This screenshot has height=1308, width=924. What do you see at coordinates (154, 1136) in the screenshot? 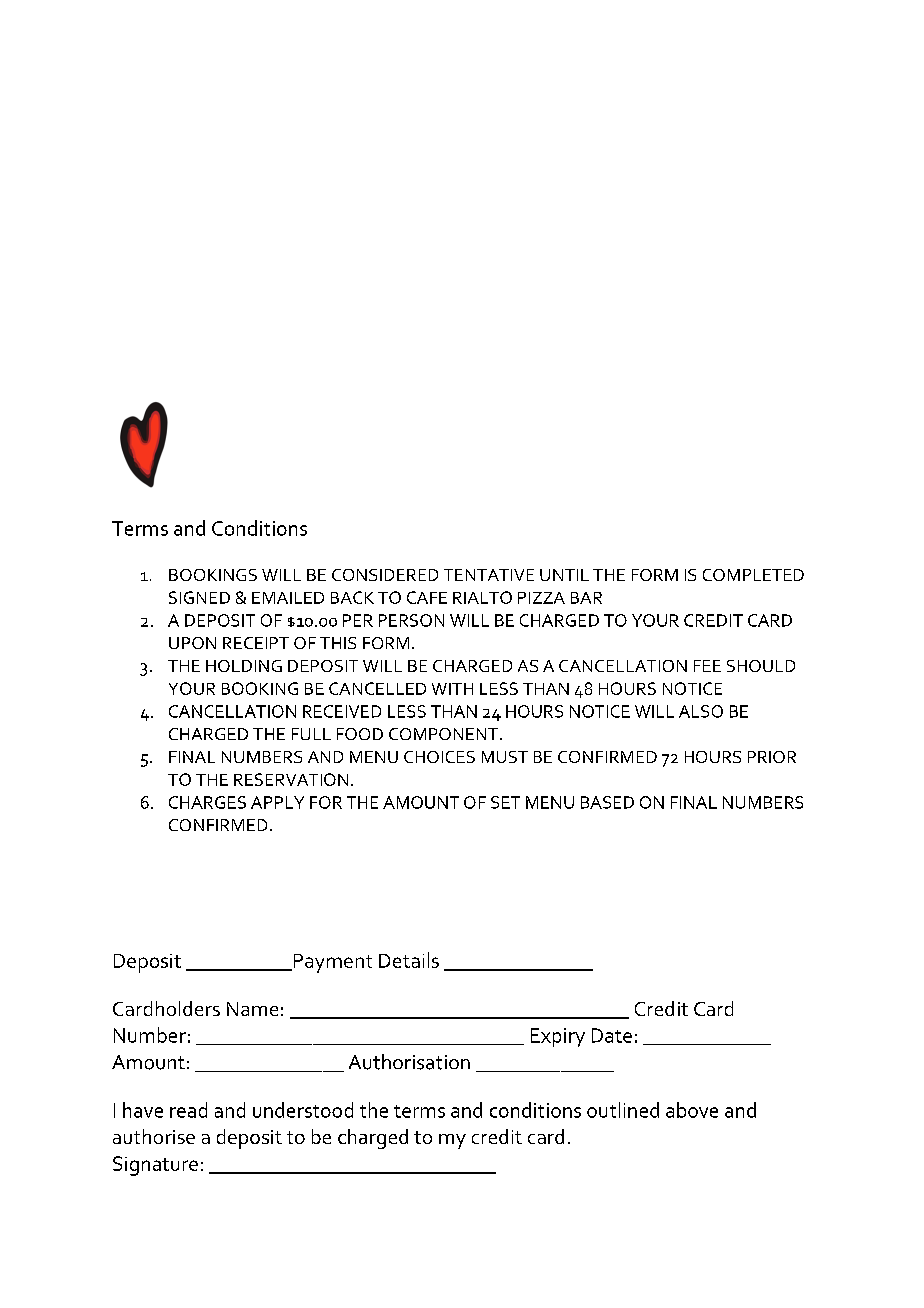
I see `authorise` at bounding box center [154, 1136].
